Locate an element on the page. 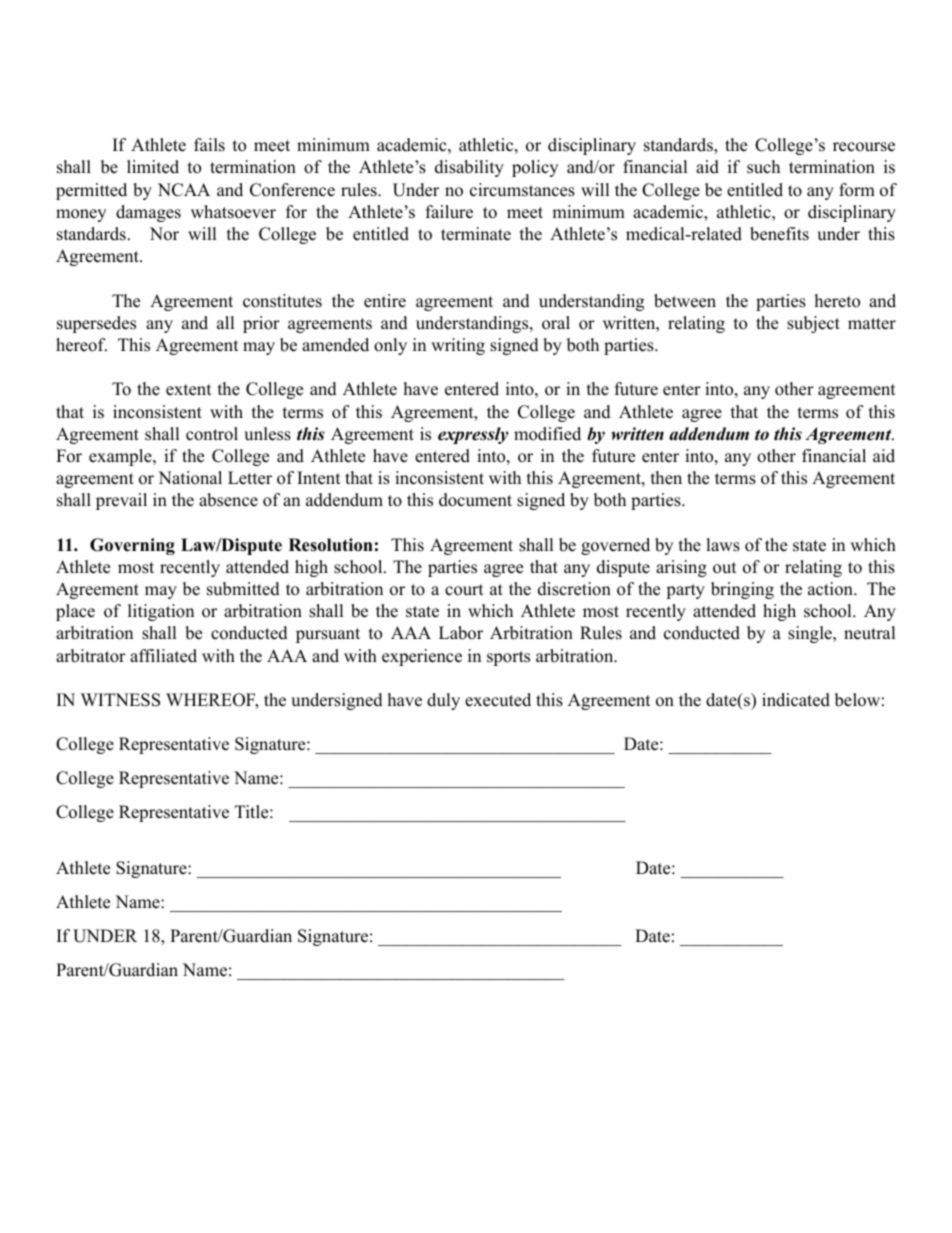 The image size is (952, 1233). such is located at coordinates (763, 167).
